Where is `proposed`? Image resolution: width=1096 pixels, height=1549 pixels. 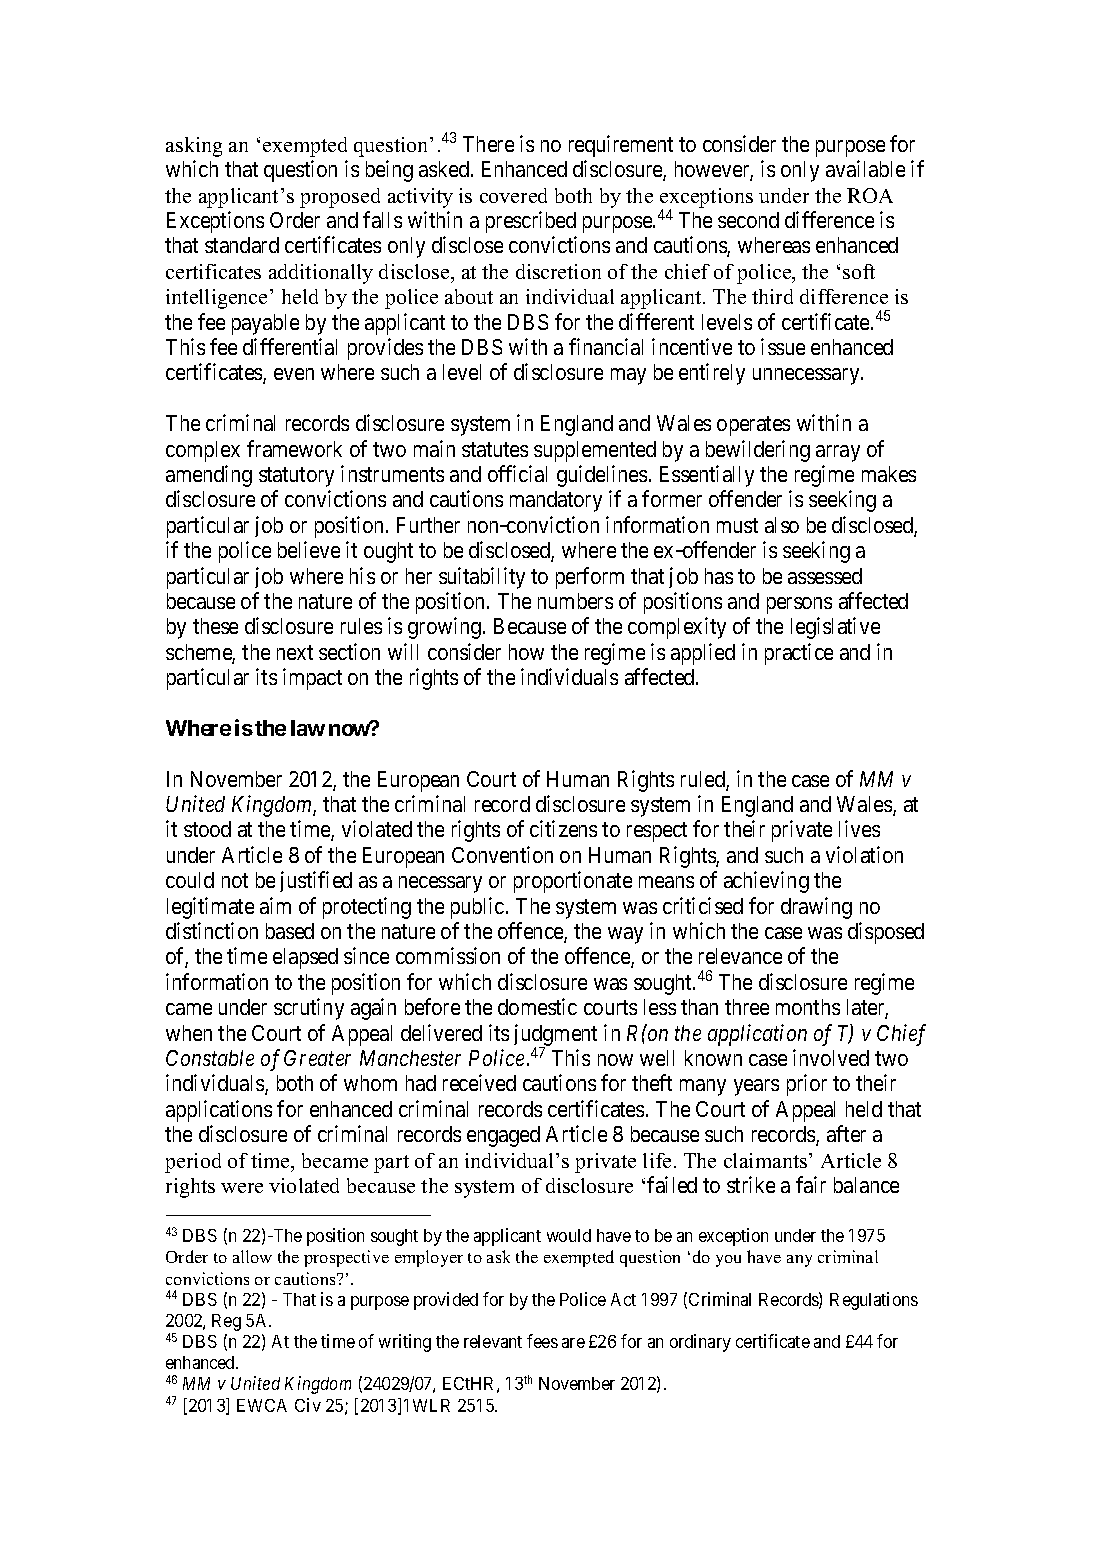 proposed is located at coordinates (340, 198).
